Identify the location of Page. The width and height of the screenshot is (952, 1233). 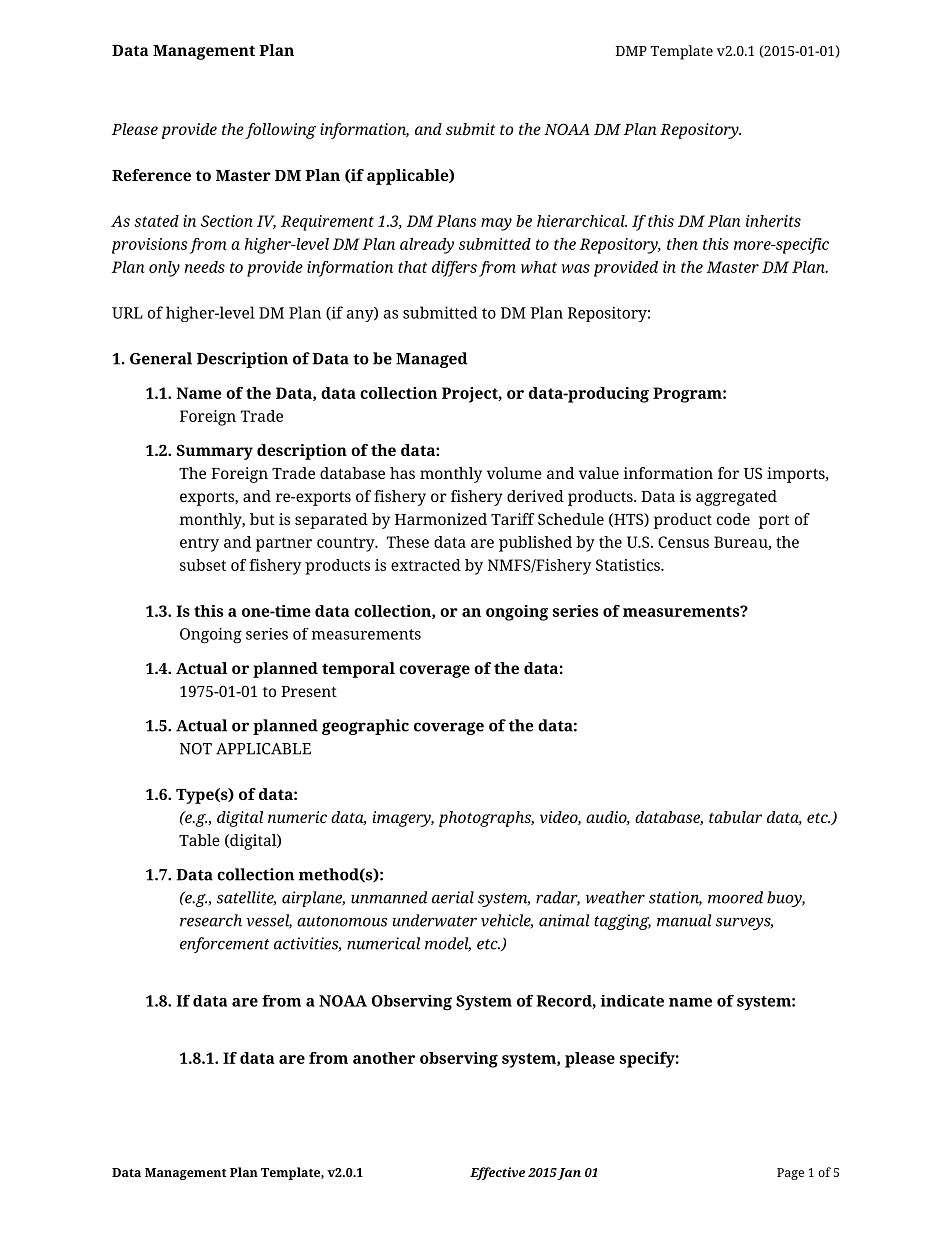
(790, 1174).
